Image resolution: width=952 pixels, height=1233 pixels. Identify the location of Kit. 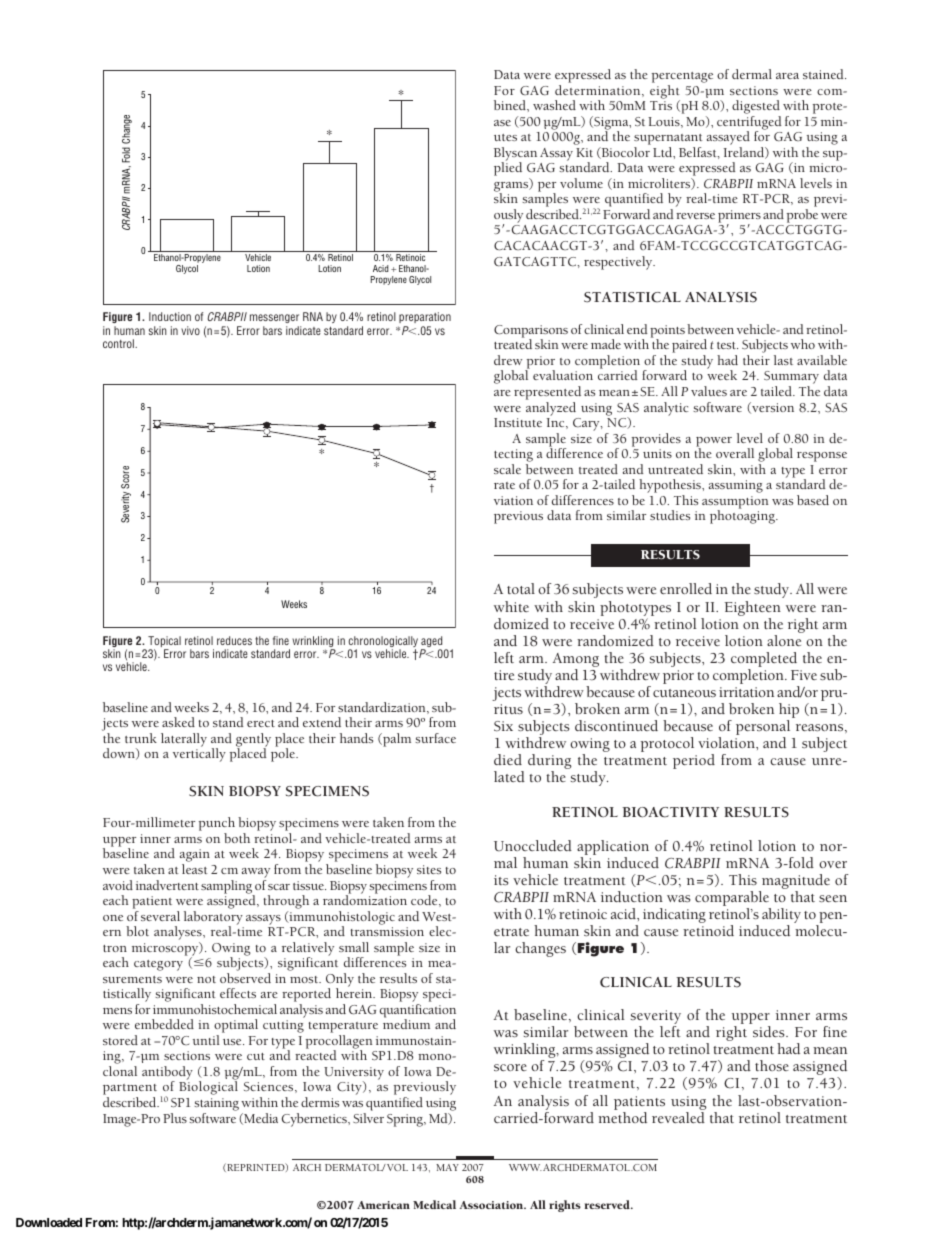
(584, 152).
